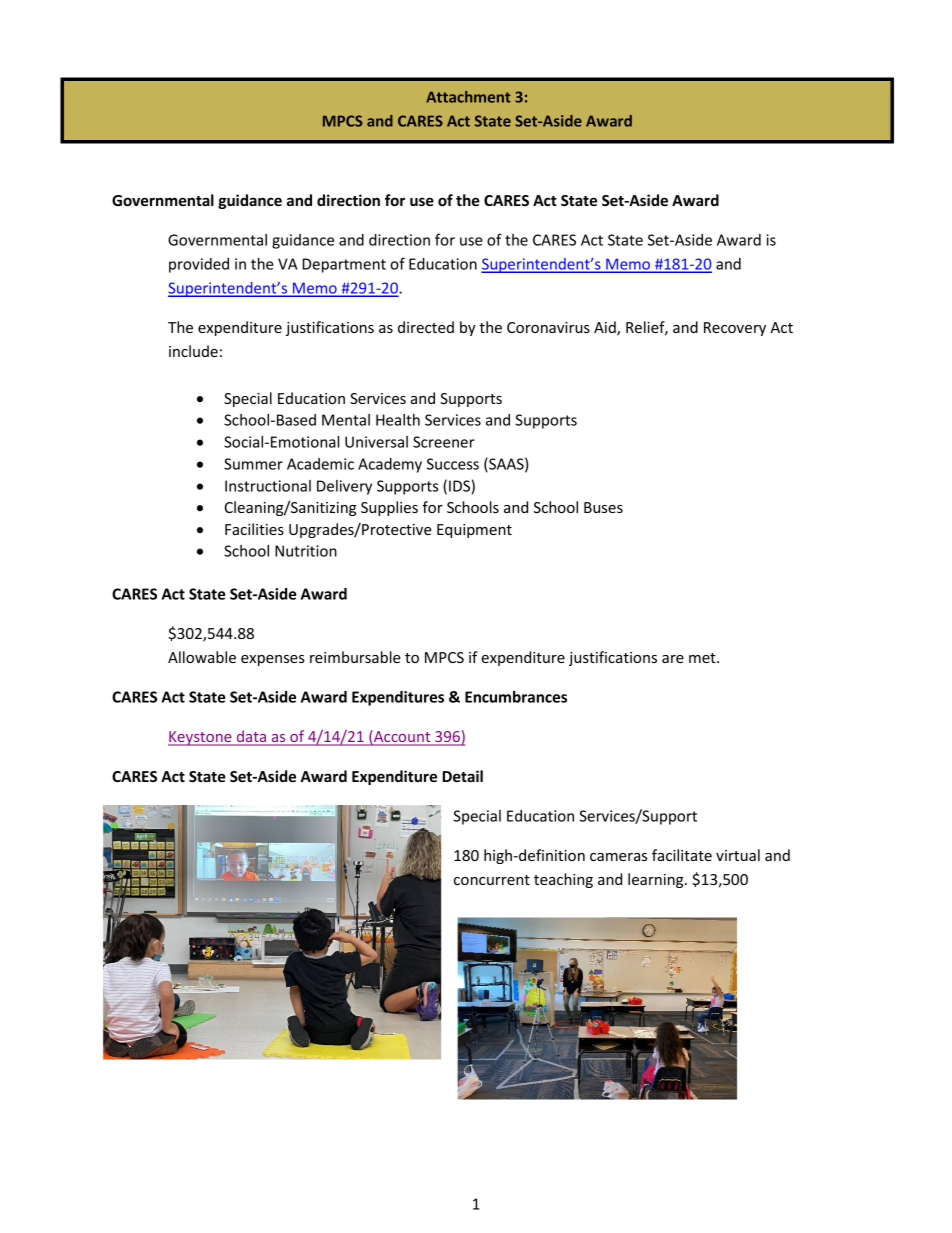 The image size is (952, 1233). Describe the element at coordinates (703, 658) in the screenshot. I see `met` at that location.
